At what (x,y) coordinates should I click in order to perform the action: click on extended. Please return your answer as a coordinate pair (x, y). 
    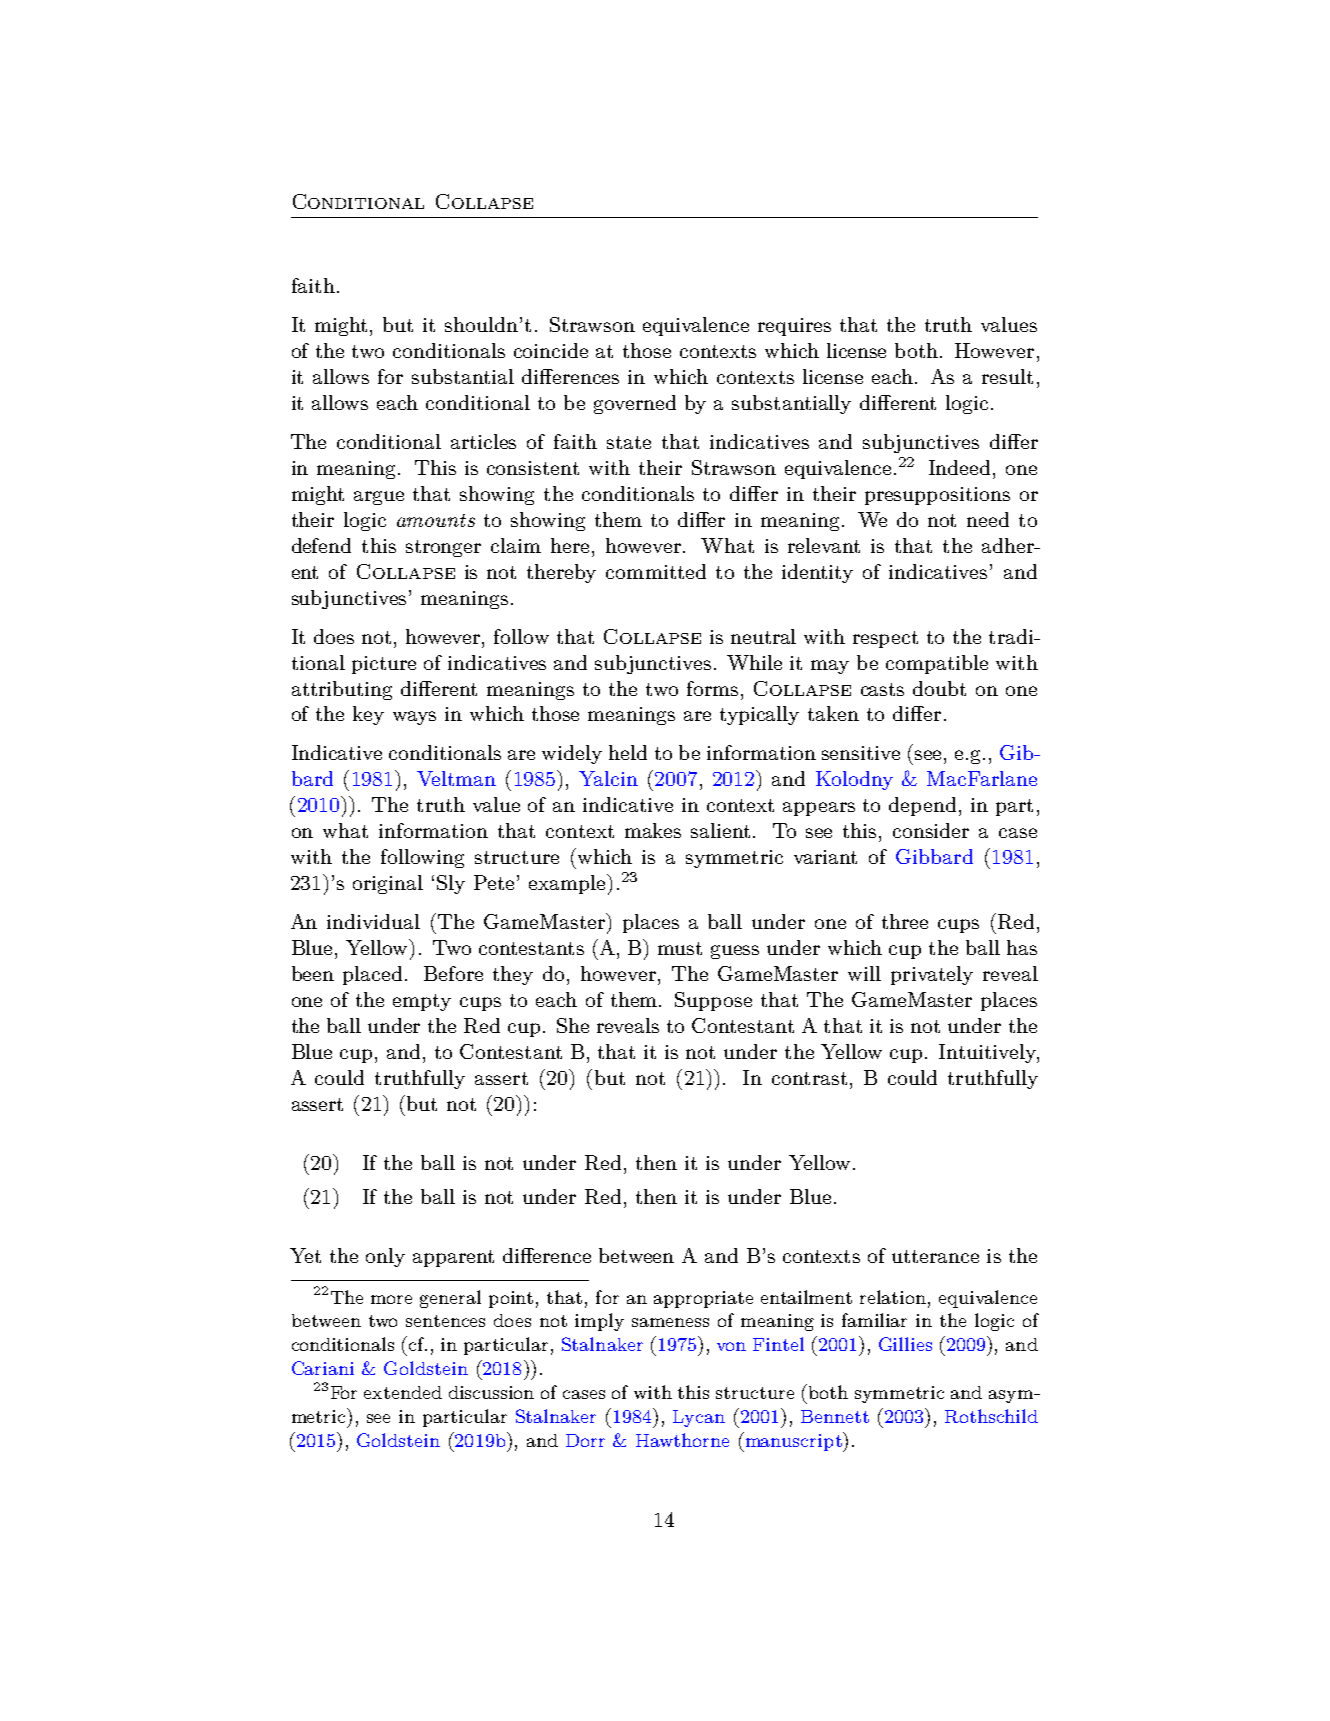
    Looking at the image, I should click on (403, 1392).
